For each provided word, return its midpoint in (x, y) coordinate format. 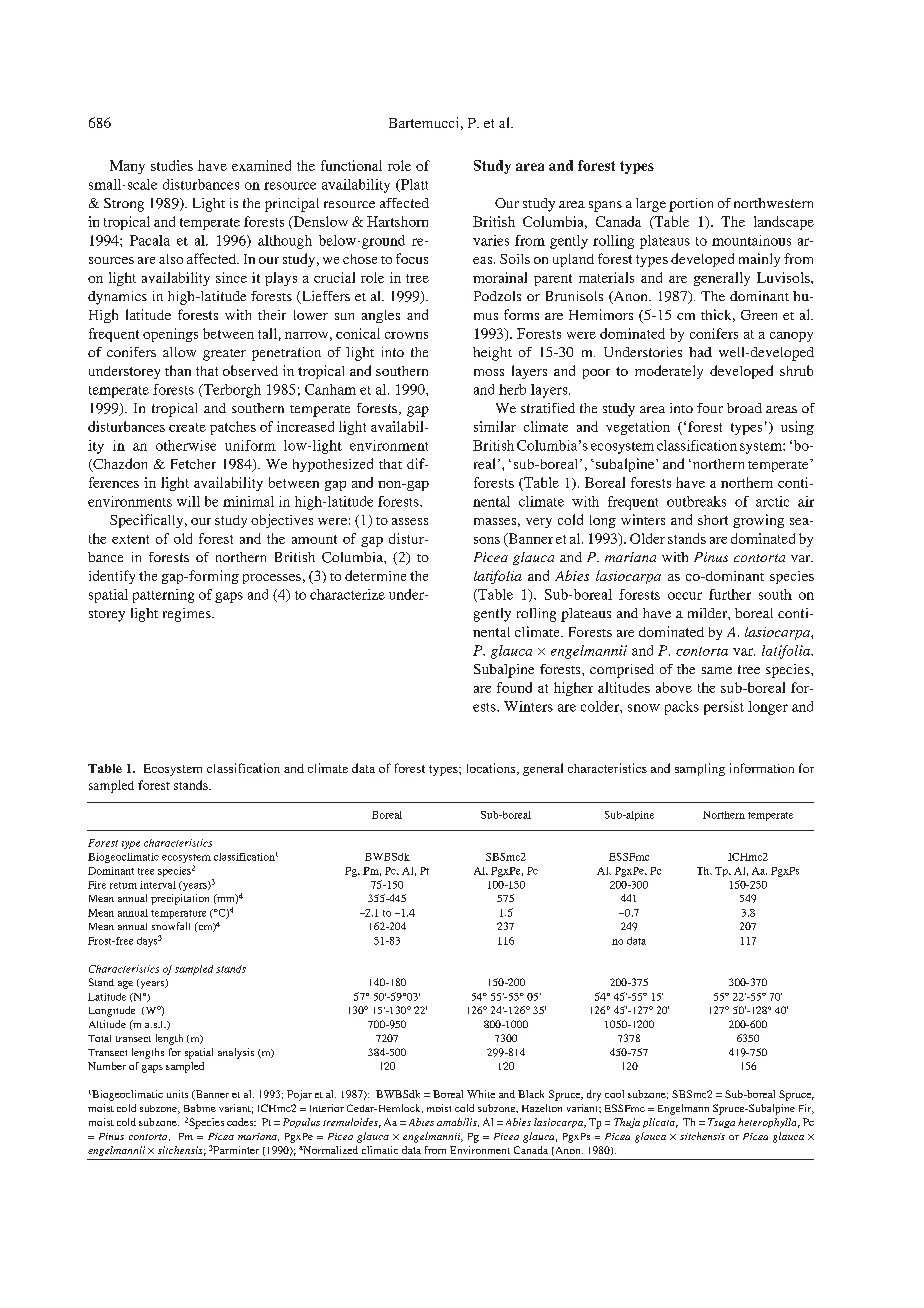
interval (158, 885)
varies (491, 240)
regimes (188, 615)
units (177, 1094)
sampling (700, 769)
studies (172, 165)
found (514, 687)
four (710, 408)
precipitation (180, 899)
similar (495, 426)
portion (691, 205)
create (187, 427)
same (717, 670)
